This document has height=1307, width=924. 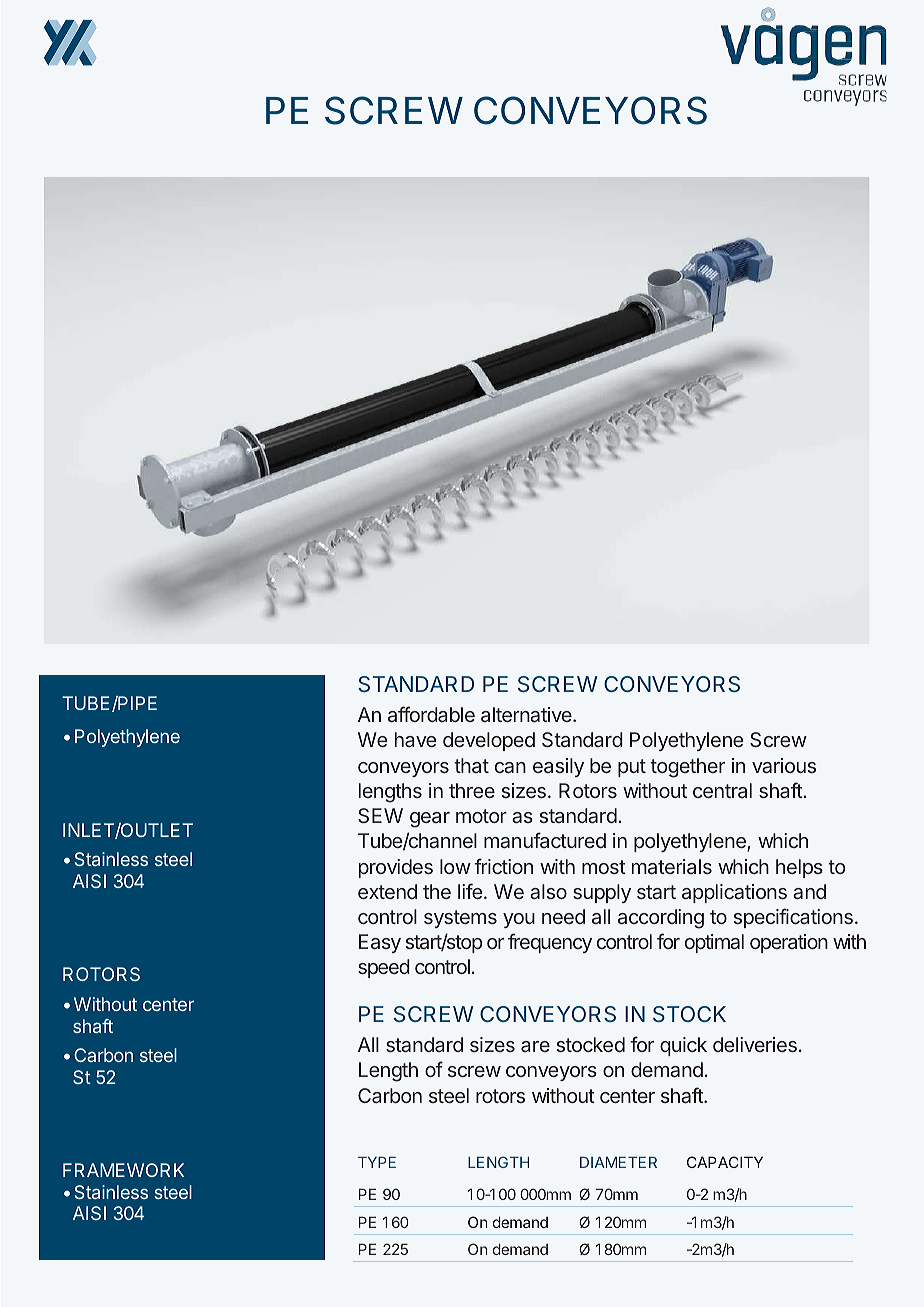 What do you see at coordinates (687, 768) in the document?
I see `together` at bounding box center [687, 768].
